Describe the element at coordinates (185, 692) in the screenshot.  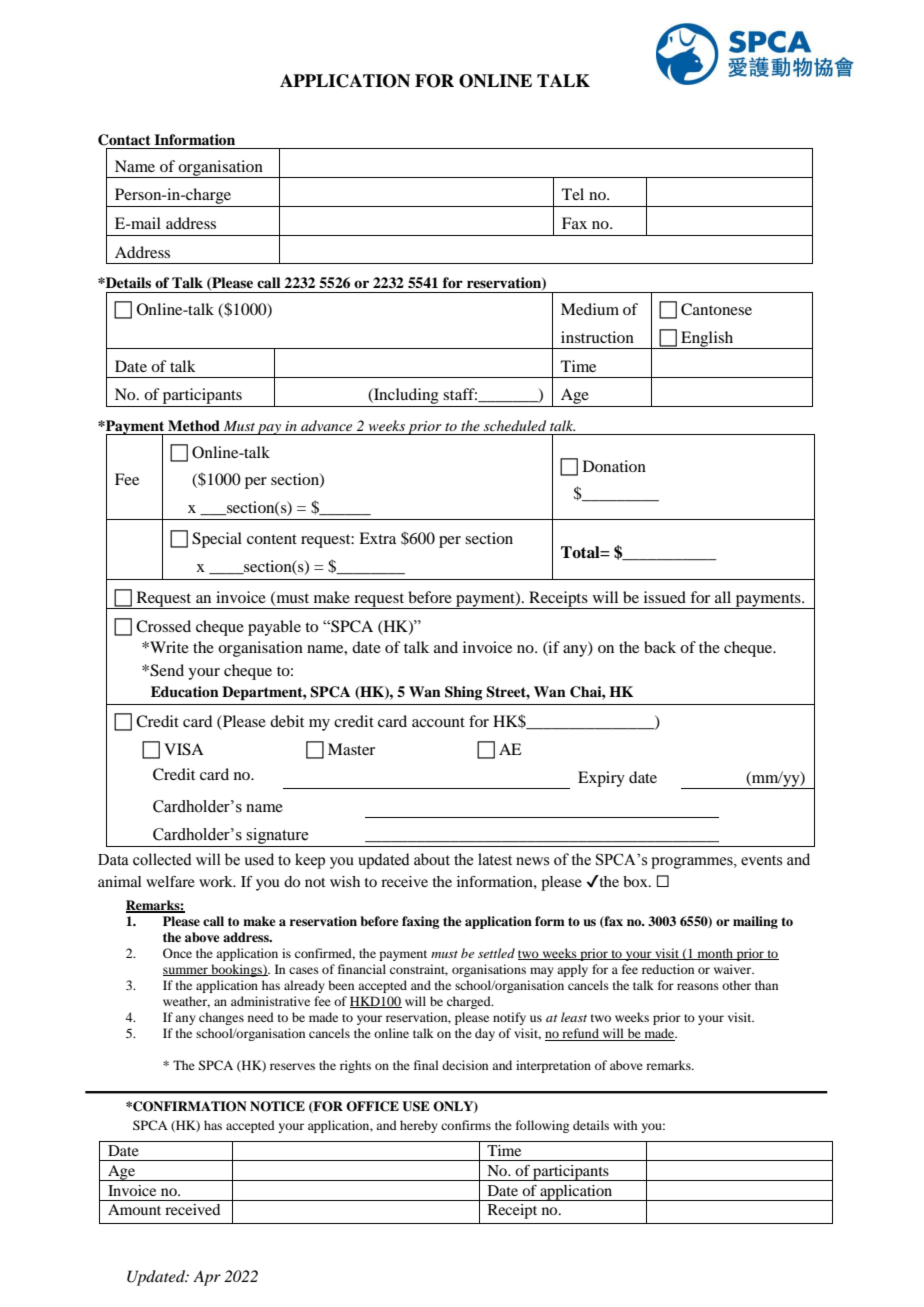
I see `Education` at that location.
